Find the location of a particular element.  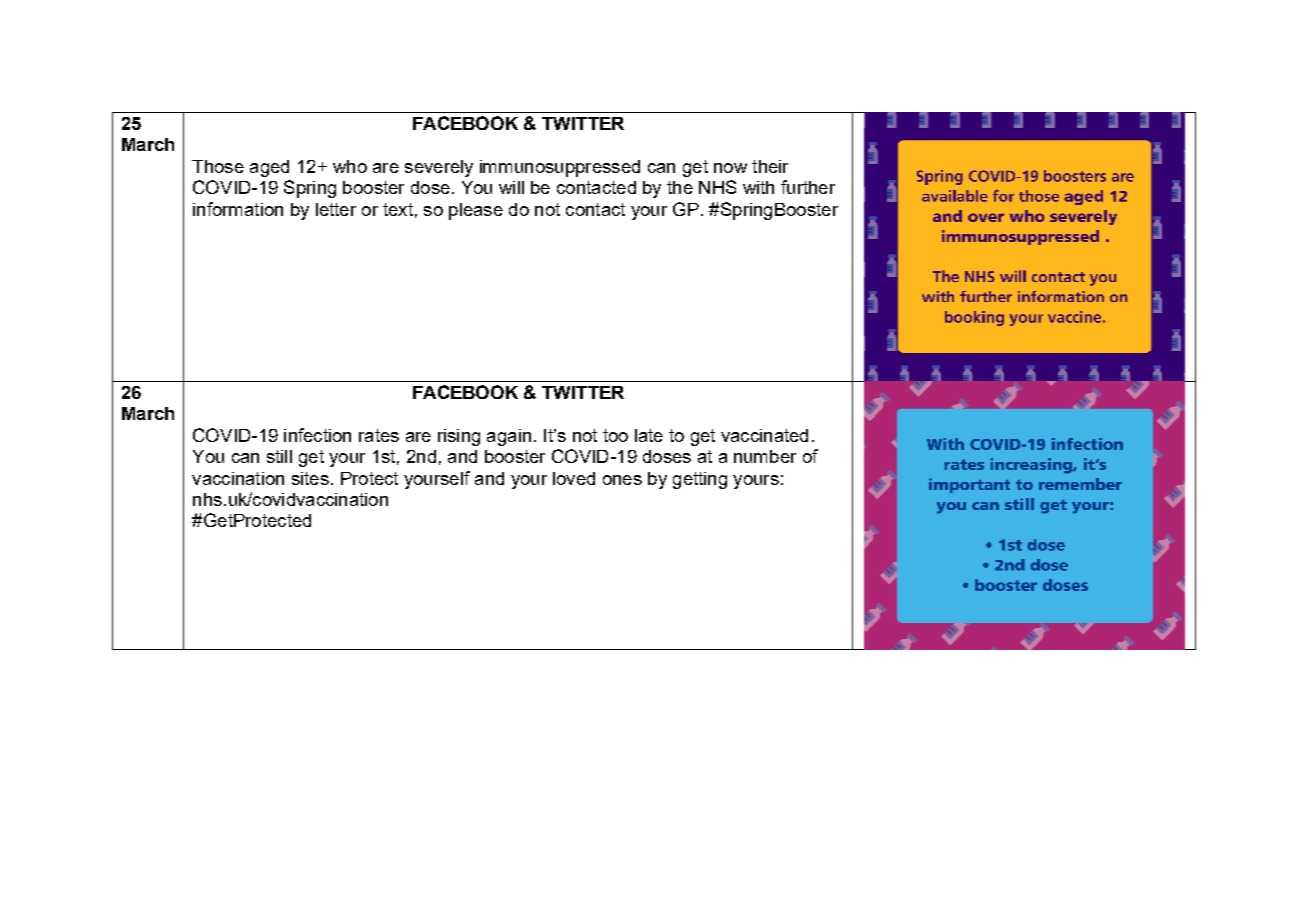

letter is located at coordinates (336, 209).
